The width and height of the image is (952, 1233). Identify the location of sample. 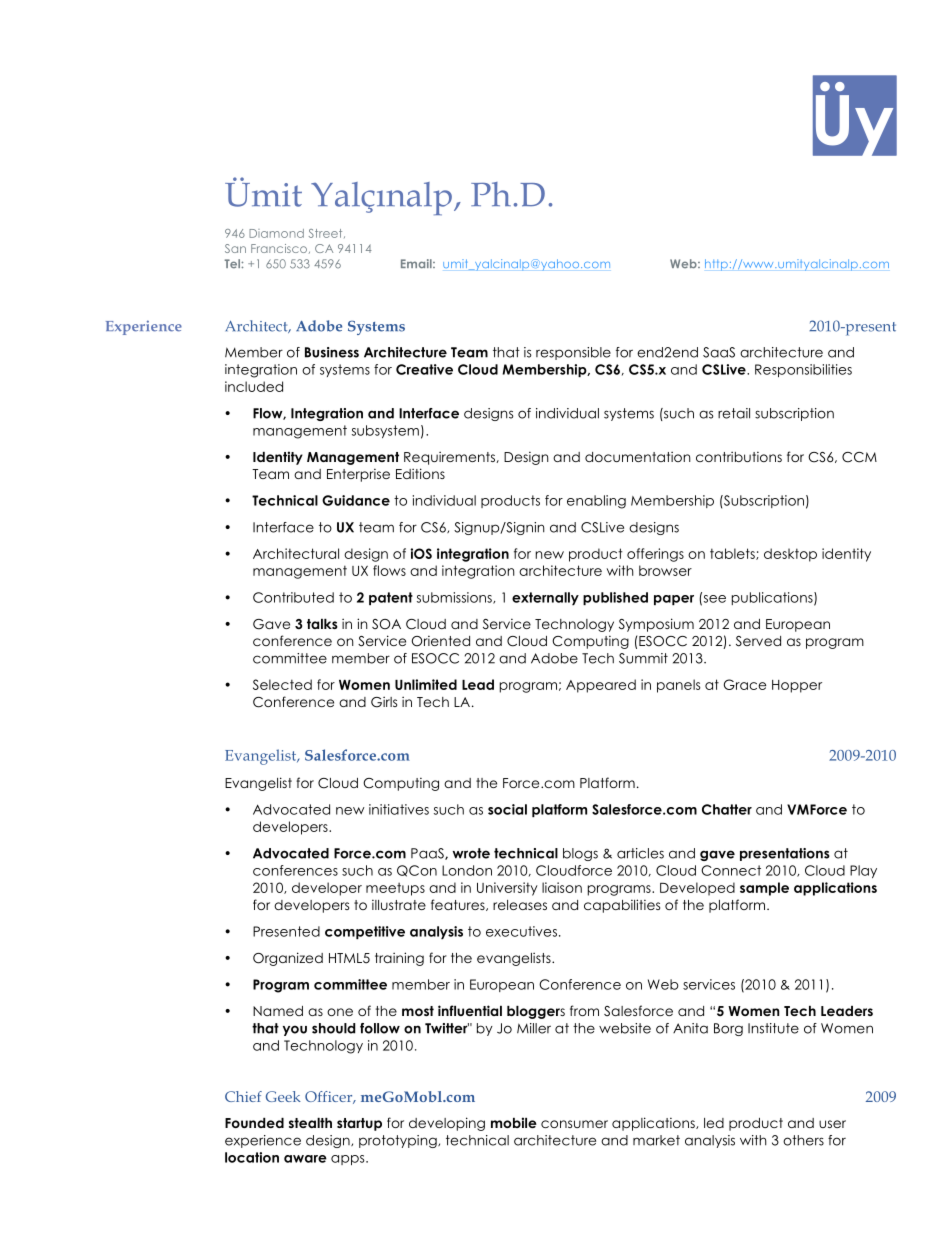
(764, 889).
